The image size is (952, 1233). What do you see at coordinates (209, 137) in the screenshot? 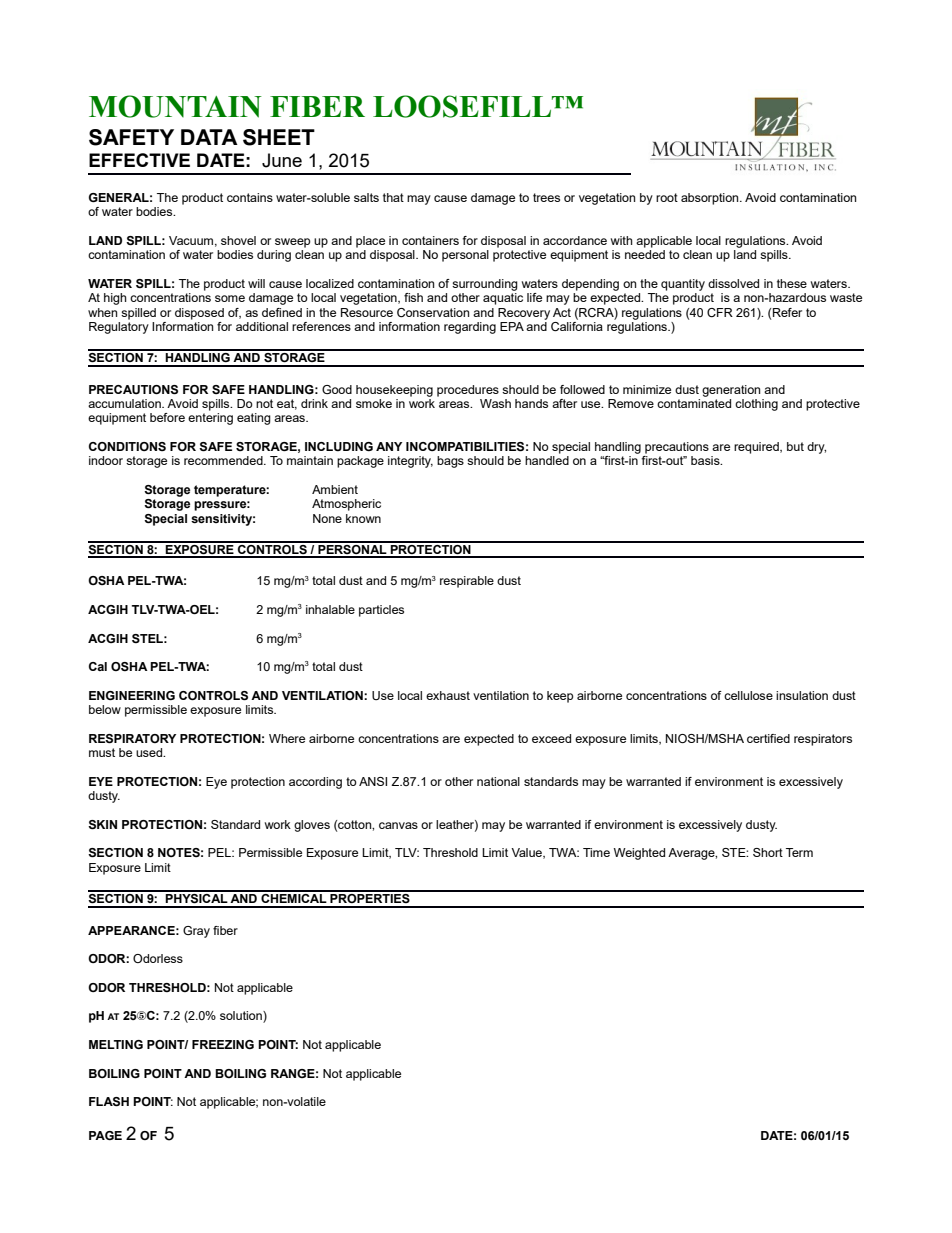
I see `DATA` at bounding box center [209, 137].
